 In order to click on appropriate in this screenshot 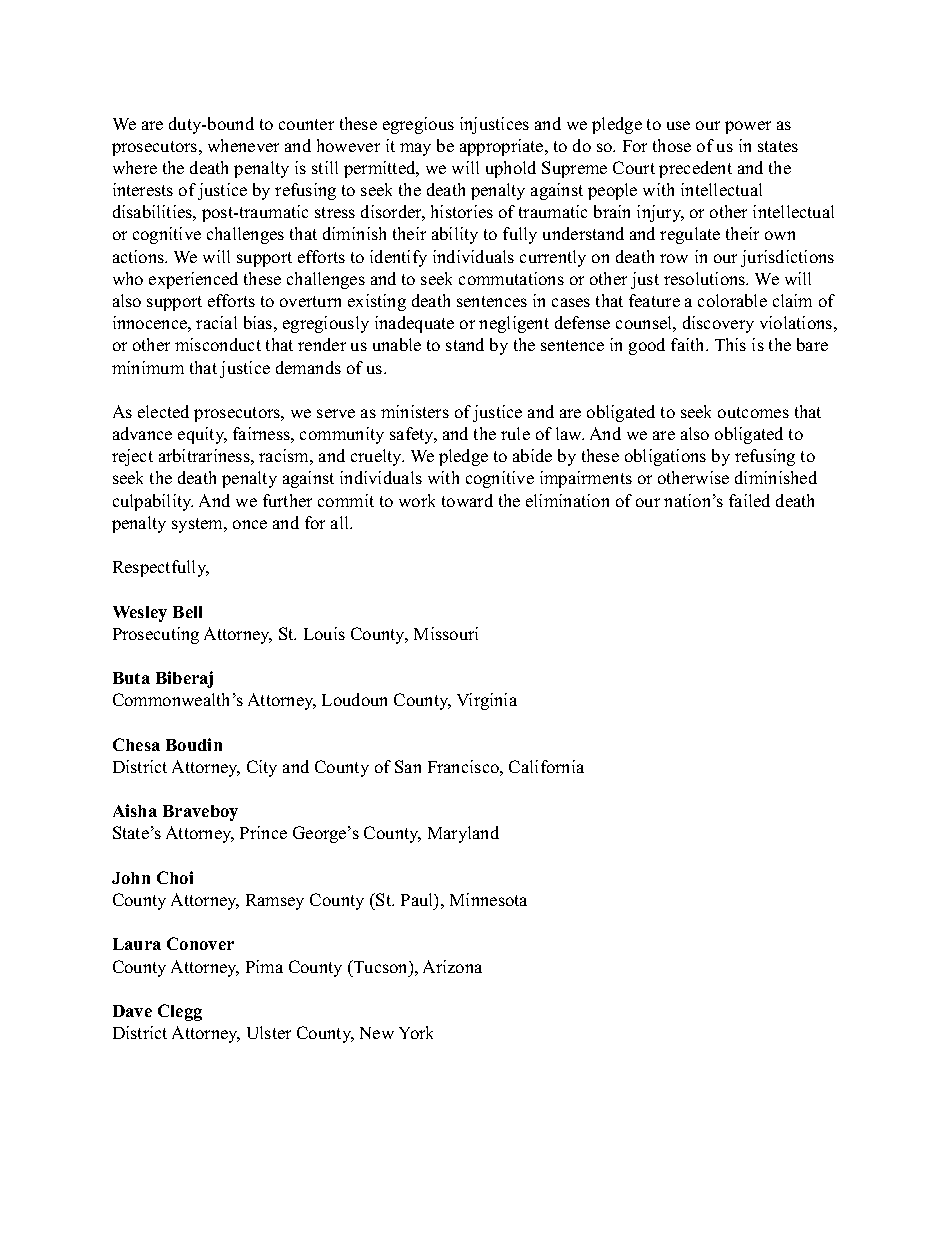, I will do `click(503, 147)`.
